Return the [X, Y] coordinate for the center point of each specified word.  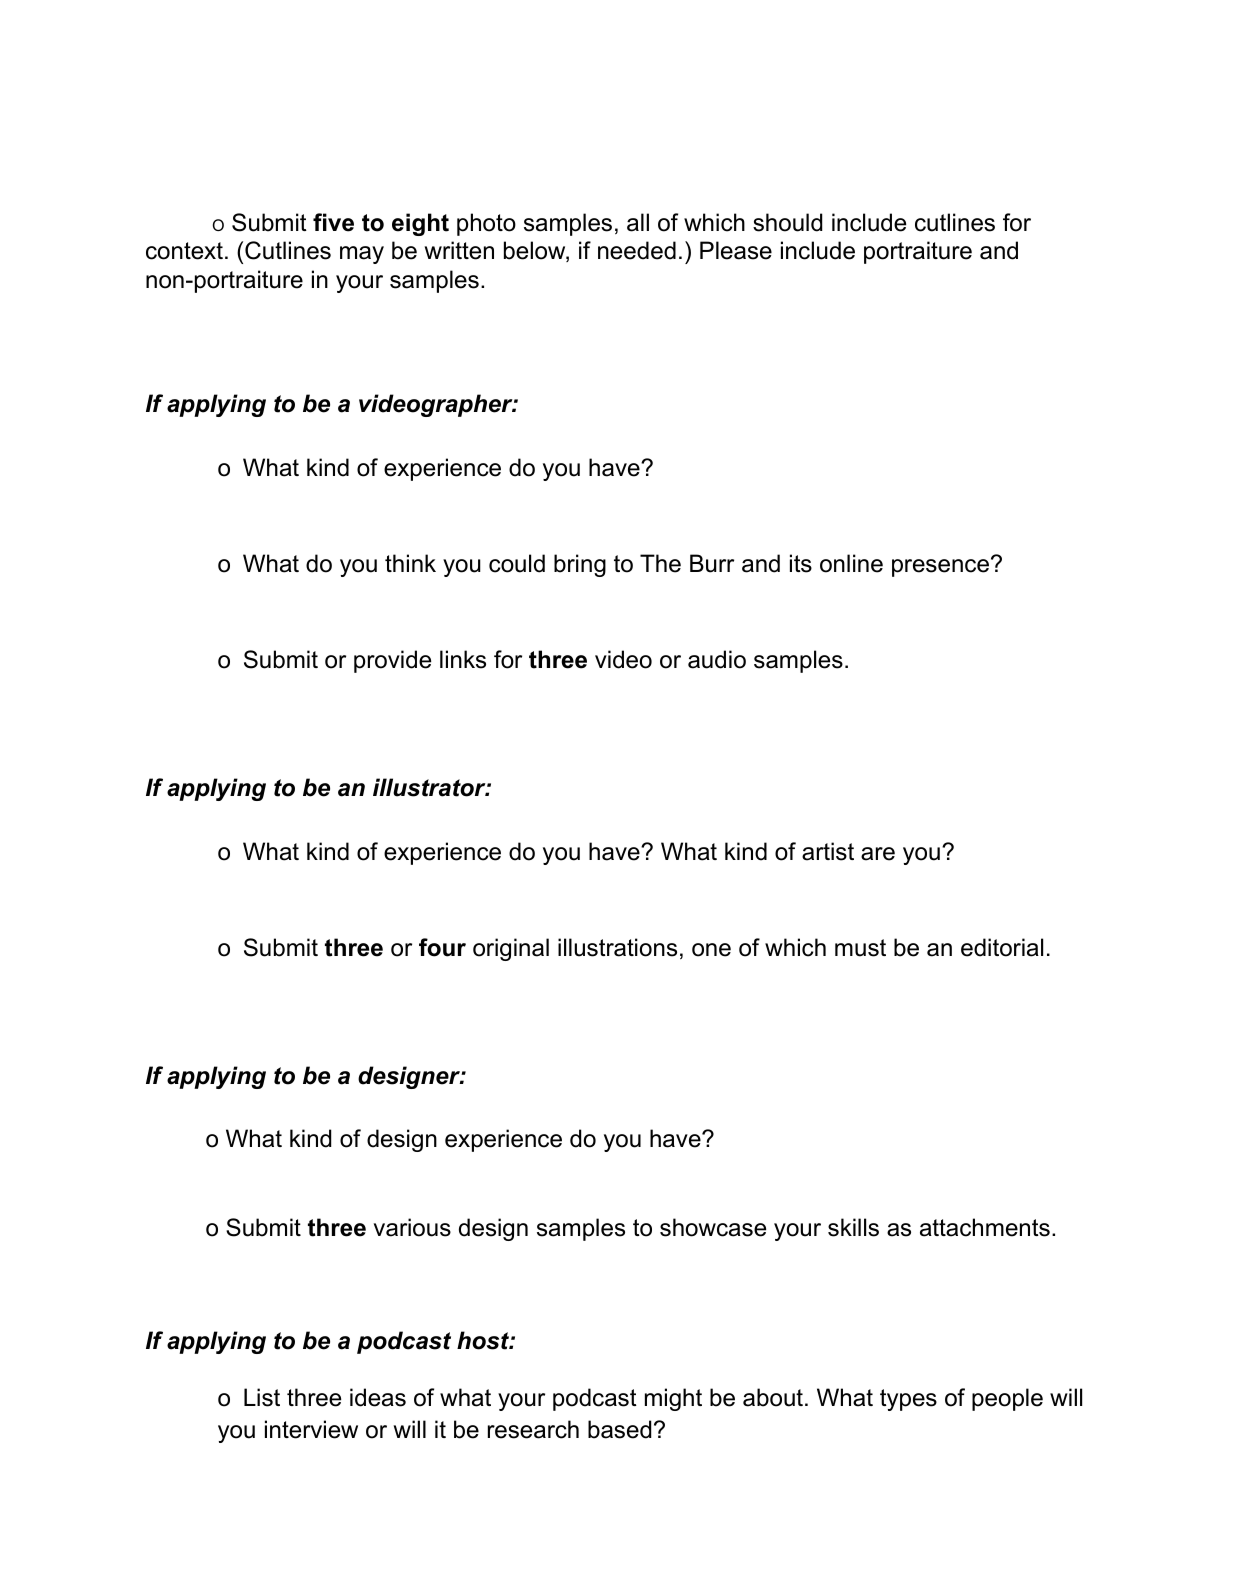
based [619, 1429]
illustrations [617, 947]
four [442, 947]
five [333, 222]
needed [637, 250]
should [787, 222]
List [262, 1397]
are [878, 854]
